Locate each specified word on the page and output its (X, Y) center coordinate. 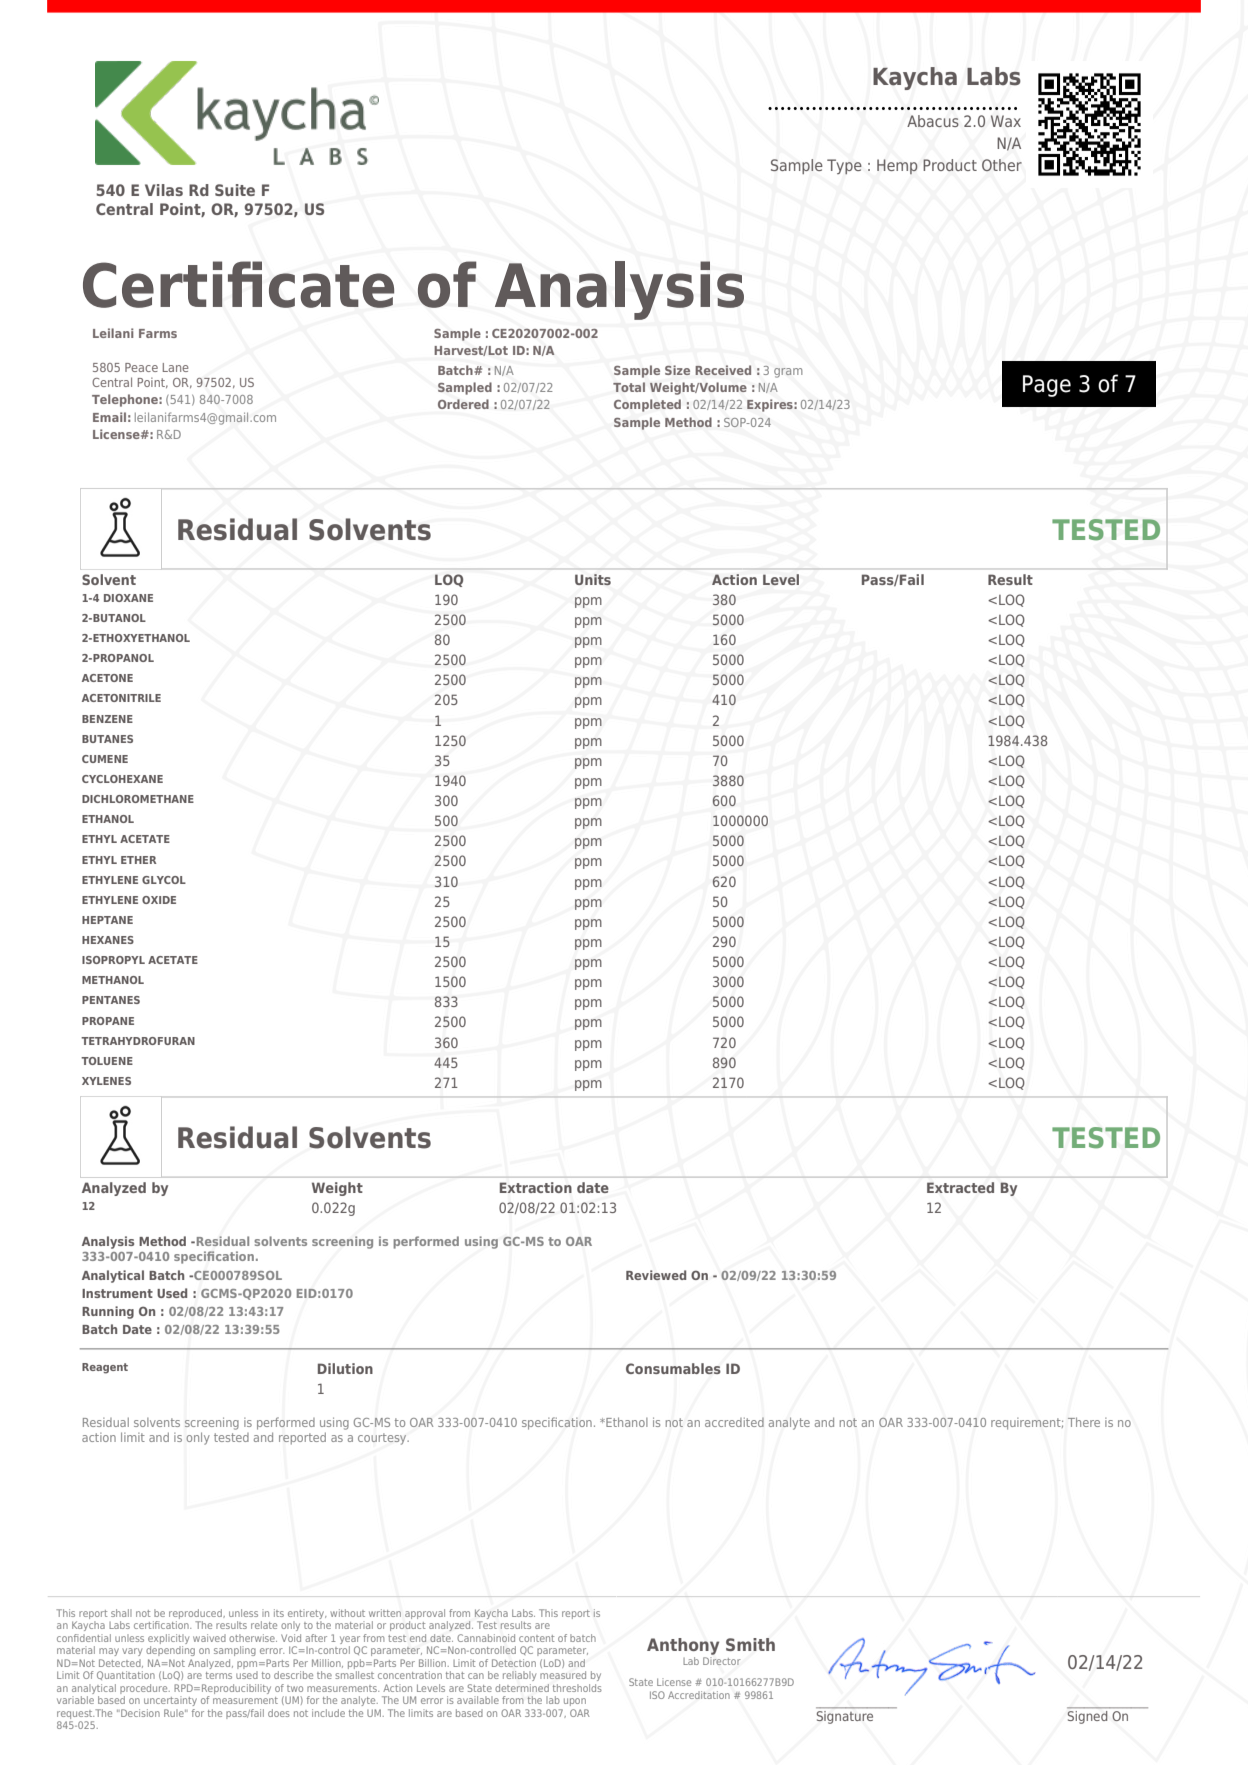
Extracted (960, 1187)
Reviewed (656, 1275)
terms (219, 1675)
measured (563, 1675)
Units (593, 579)
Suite (235, 190)
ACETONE (107, 678)
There (1084, 1422)
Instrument (117, 1293)
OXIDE (159, 900)
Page (1047, 386)
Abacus (933, 121)
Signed (1089, 1716)
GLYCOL (164, 880)
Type (844, 166)
